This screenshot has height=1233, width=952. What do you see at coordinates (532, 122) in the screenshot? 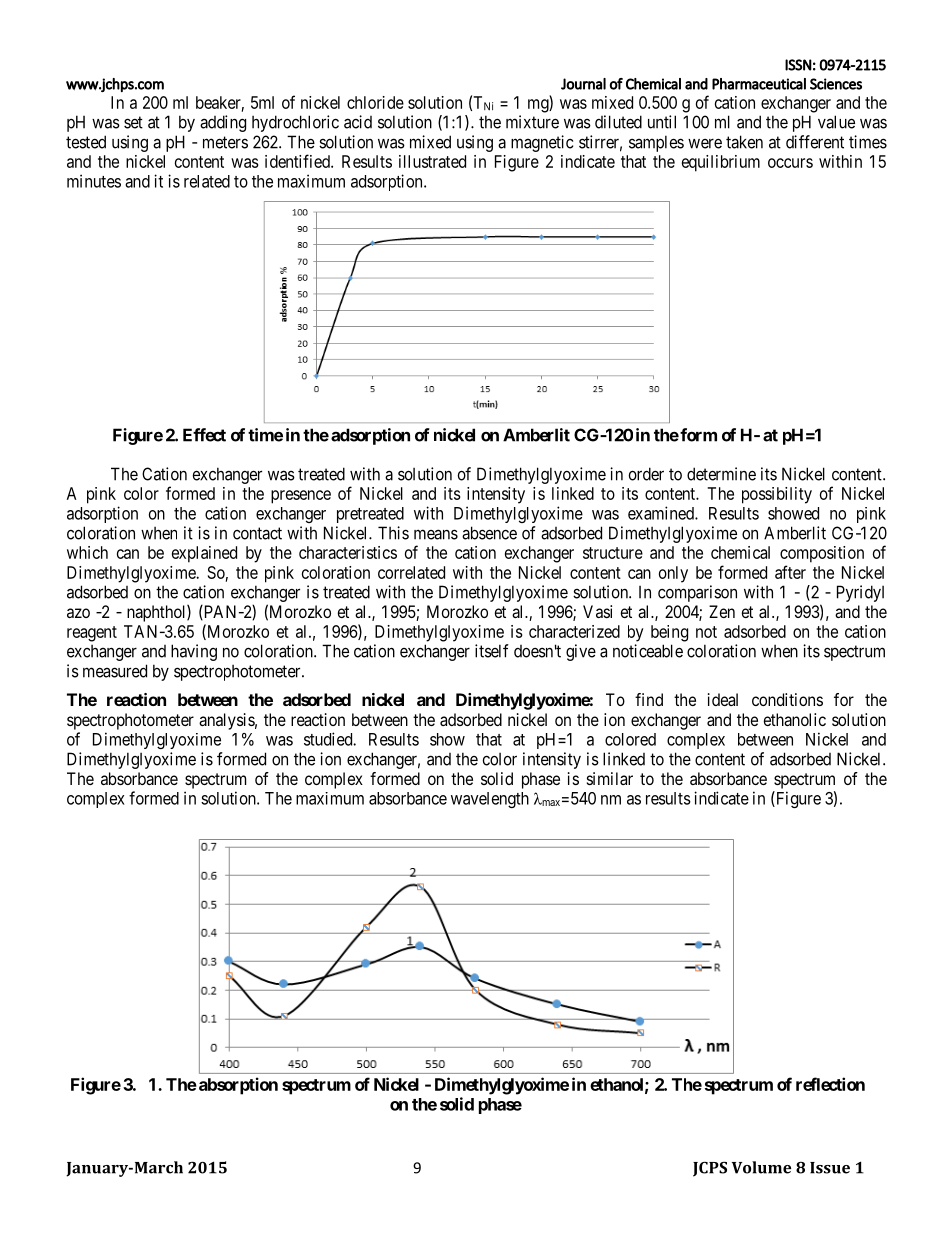
I see `mixture` at bounding box center [532, 122].
